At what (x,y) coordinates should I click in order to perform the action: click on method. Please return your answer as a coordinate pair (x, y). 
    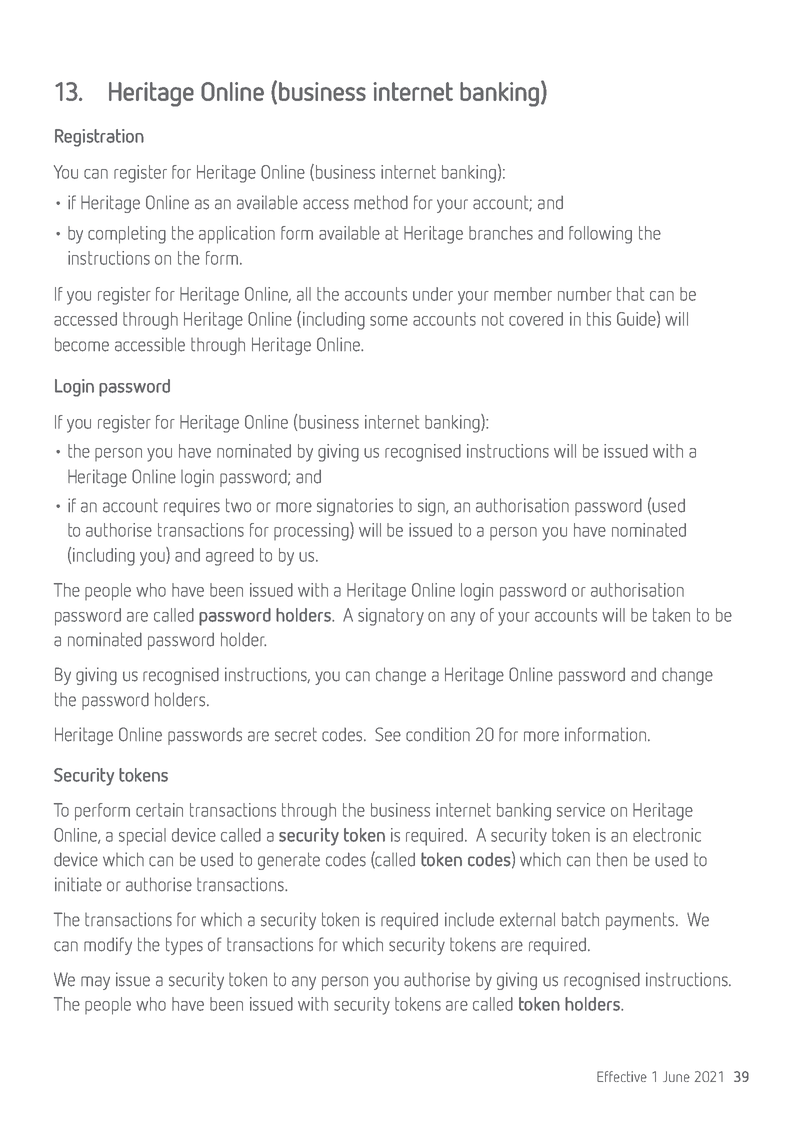
    Looking at the image, I should click on (381, 202).
